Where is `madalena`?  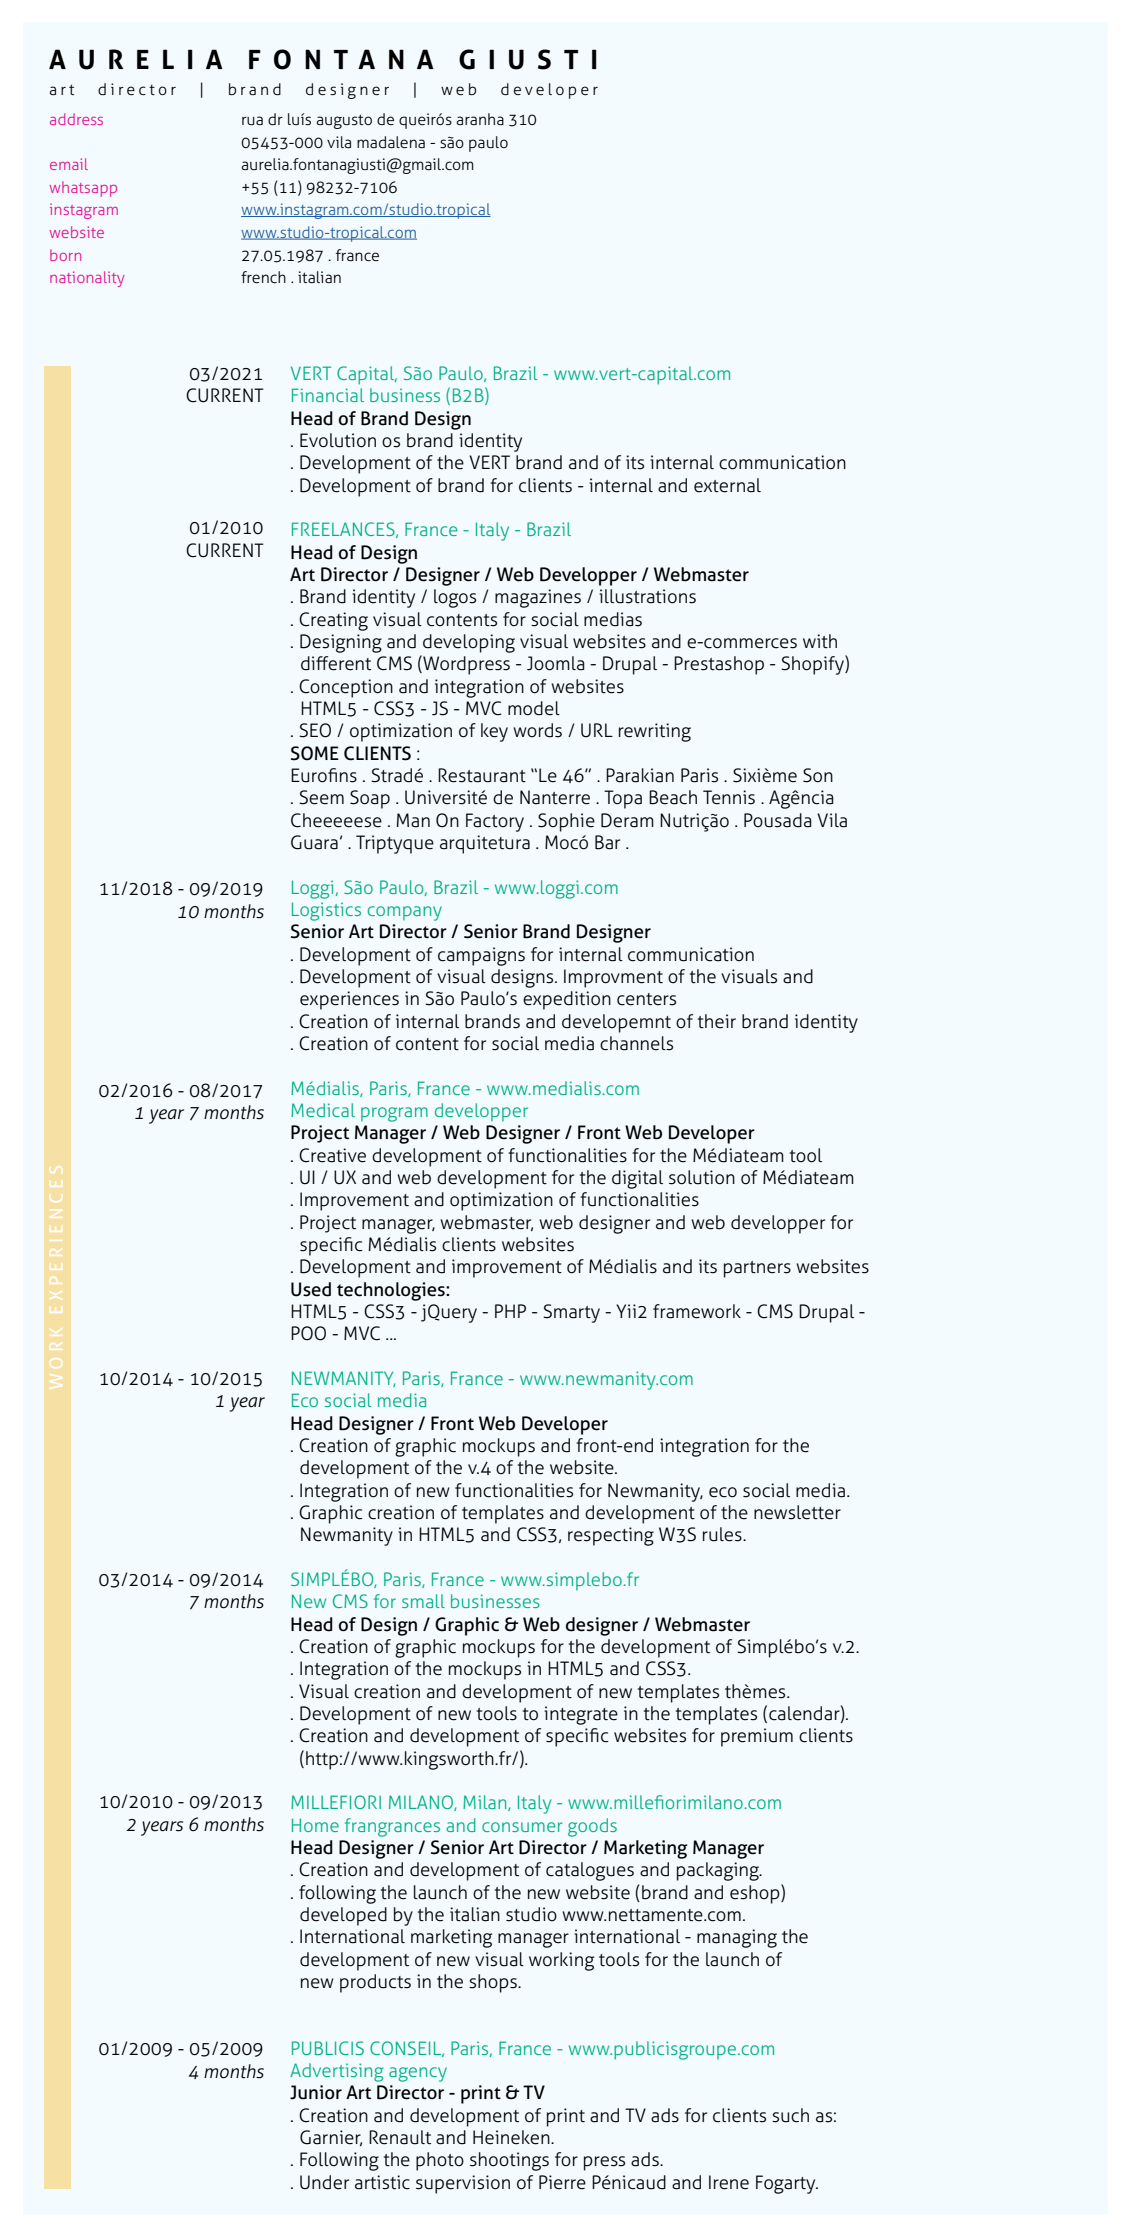
madalena is located at coordinates (391, 142).
